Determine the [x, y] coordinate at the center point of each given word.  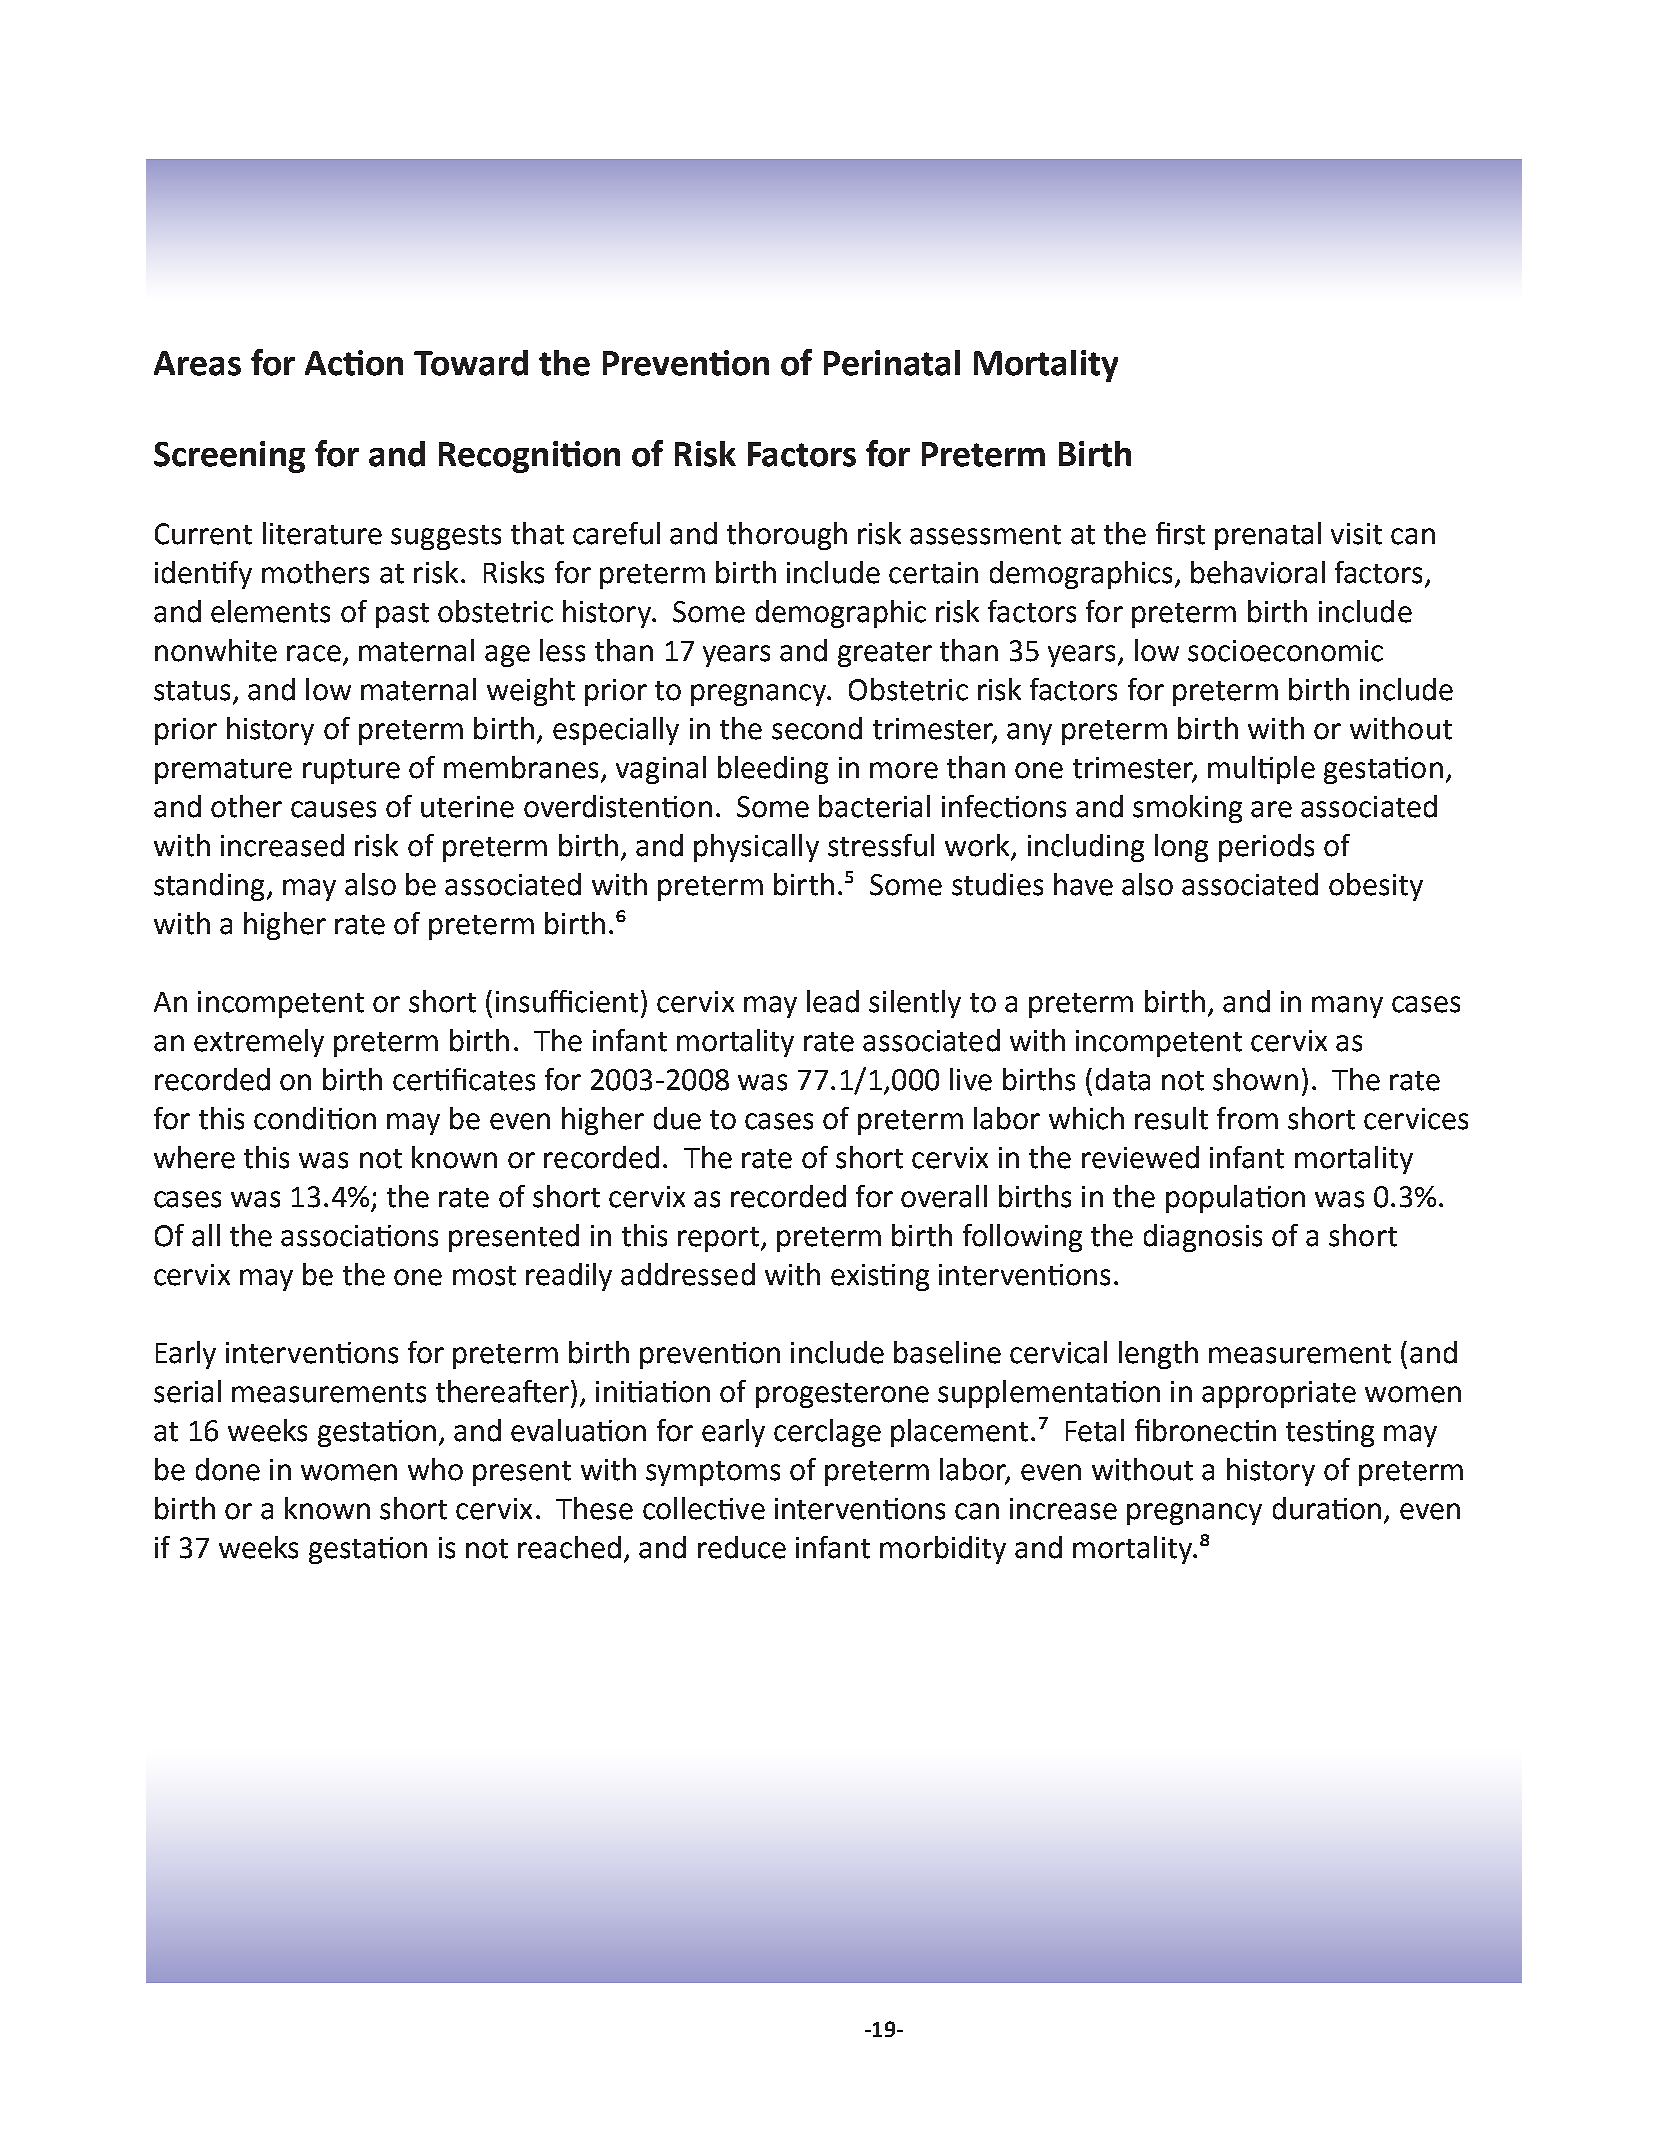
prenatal [1268, 536]
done [228, 1469]
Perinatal [892, 363]
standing [209, 887]
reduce [742, 1547]
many [1347, 1007]
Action [354, 363]
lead [833, 1001]
